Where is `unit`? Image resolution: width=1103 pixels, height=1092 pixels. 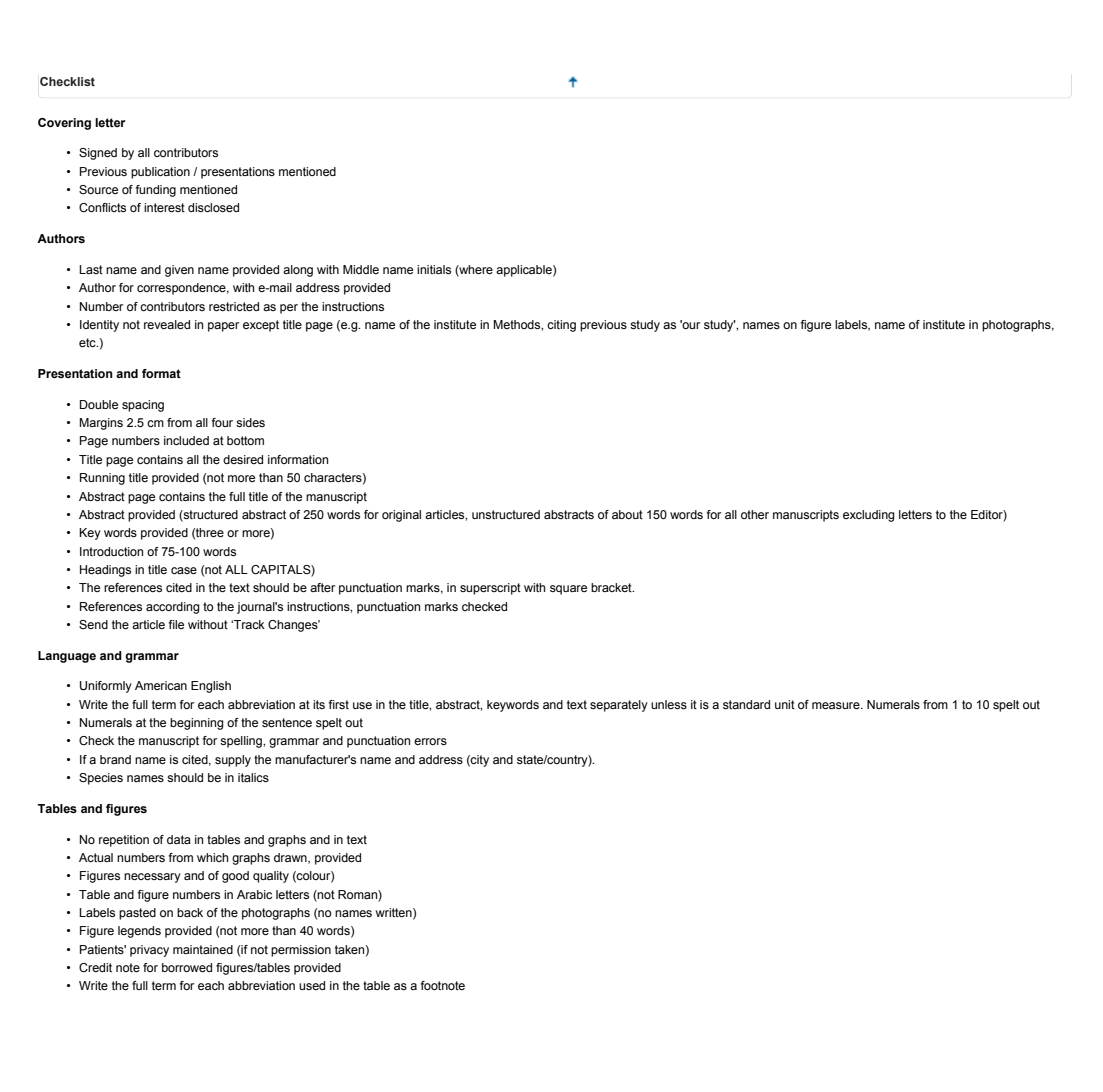
unit is located at coordinates (785, 704).
